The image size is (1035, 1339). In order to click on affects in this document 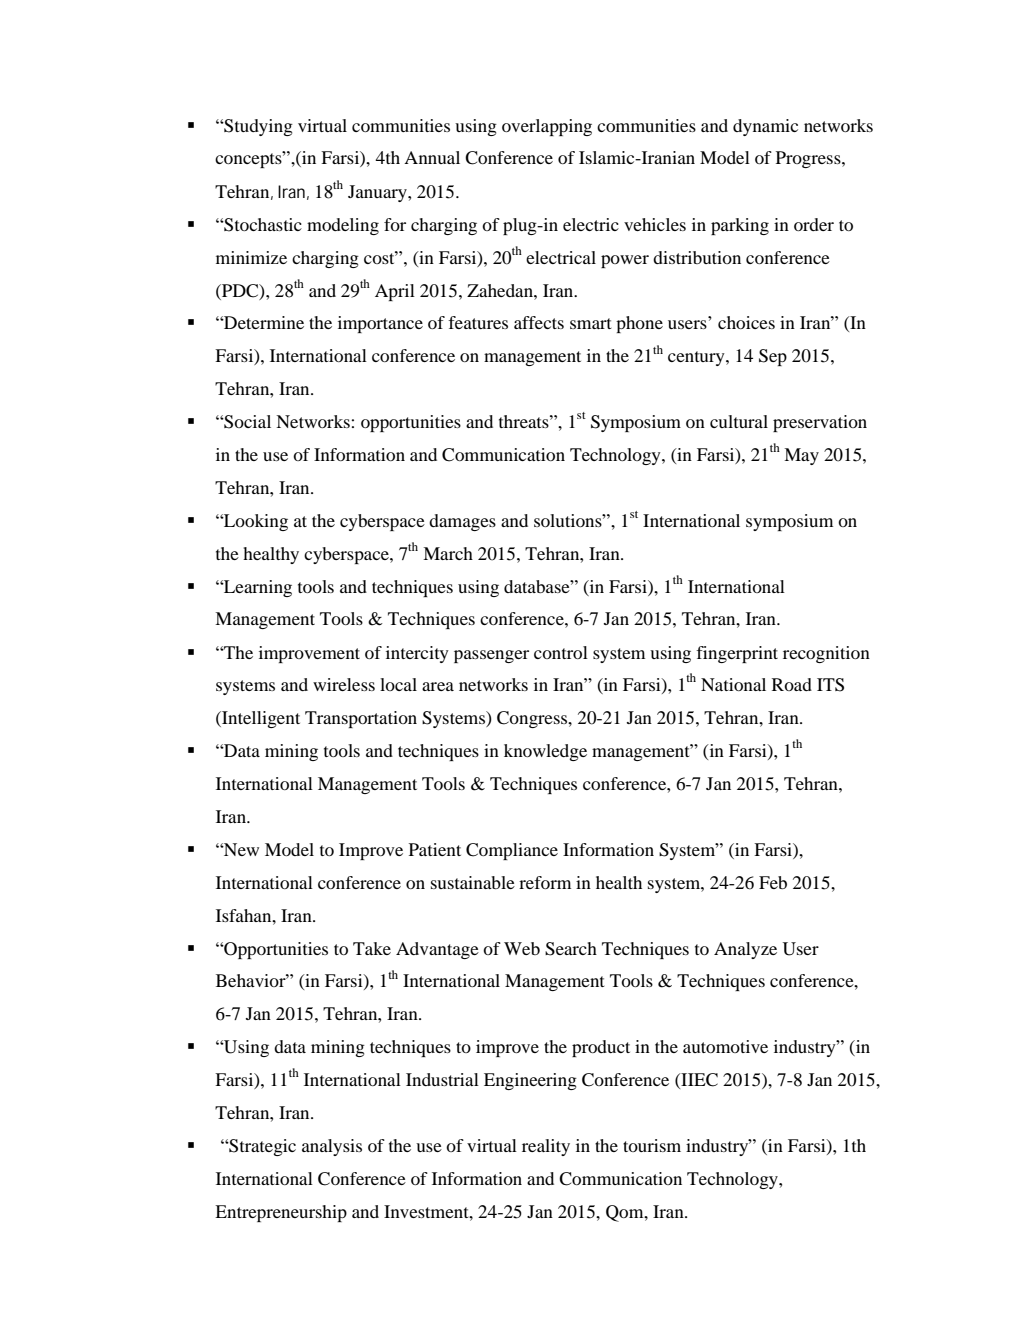, I will do `click(539, 322)`.
